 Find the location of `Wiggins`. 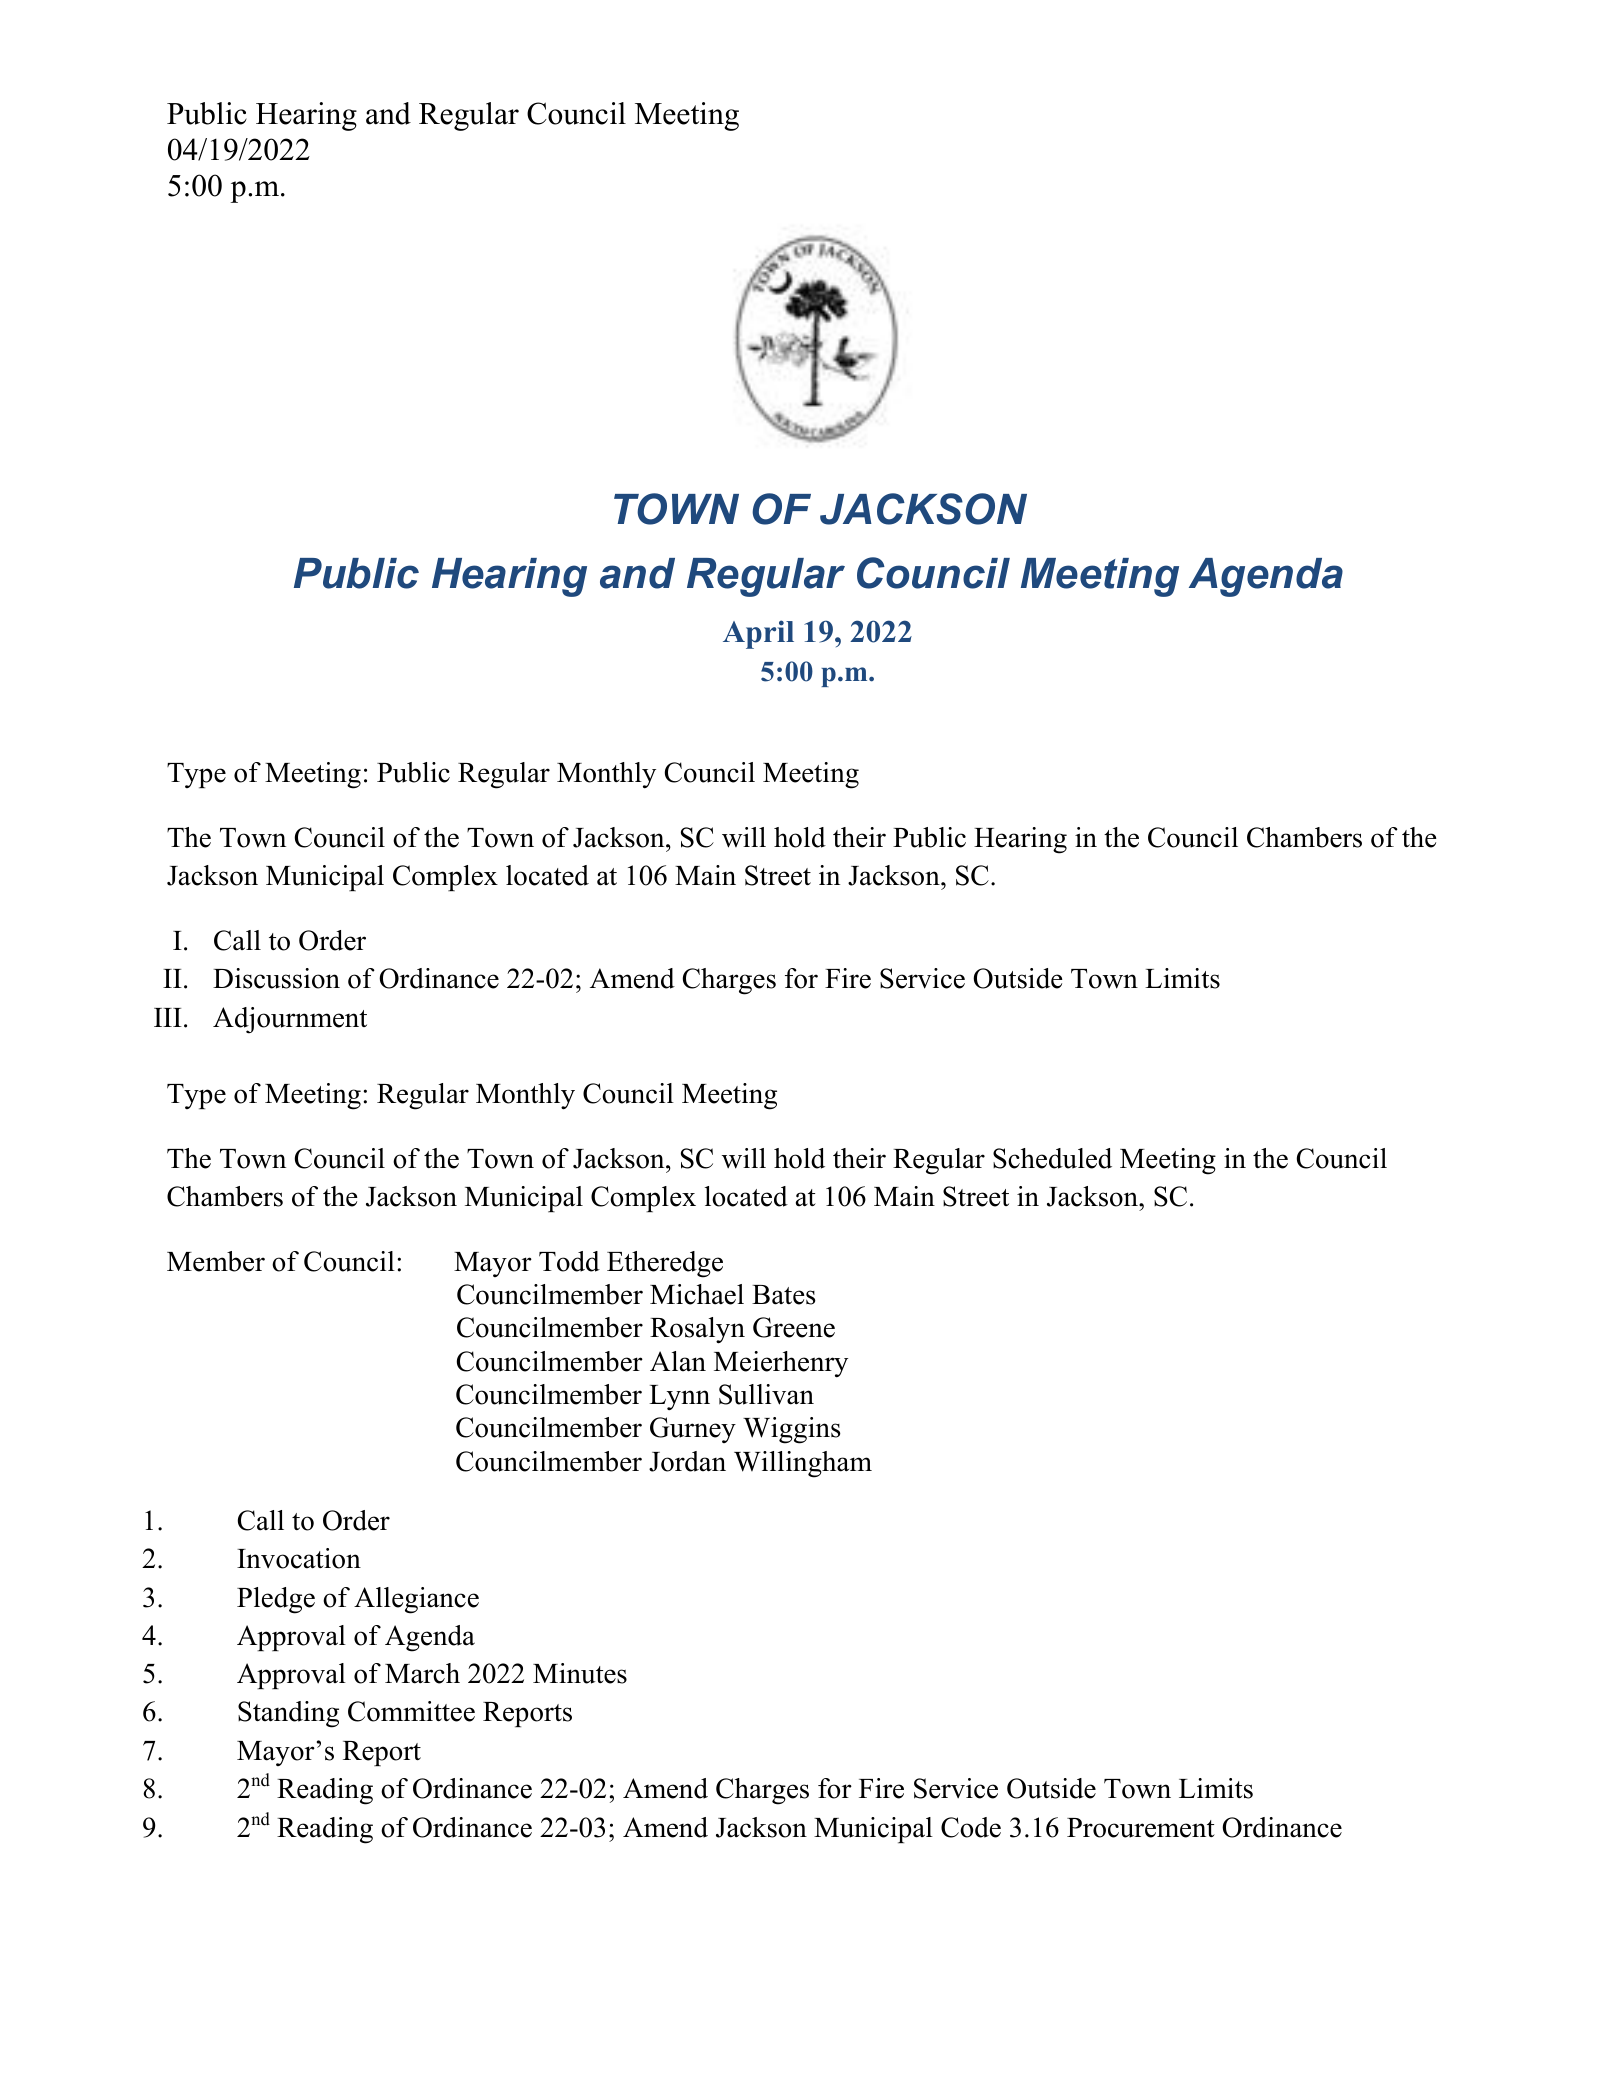

Wiggins is located at coordinates (792, 1430).
